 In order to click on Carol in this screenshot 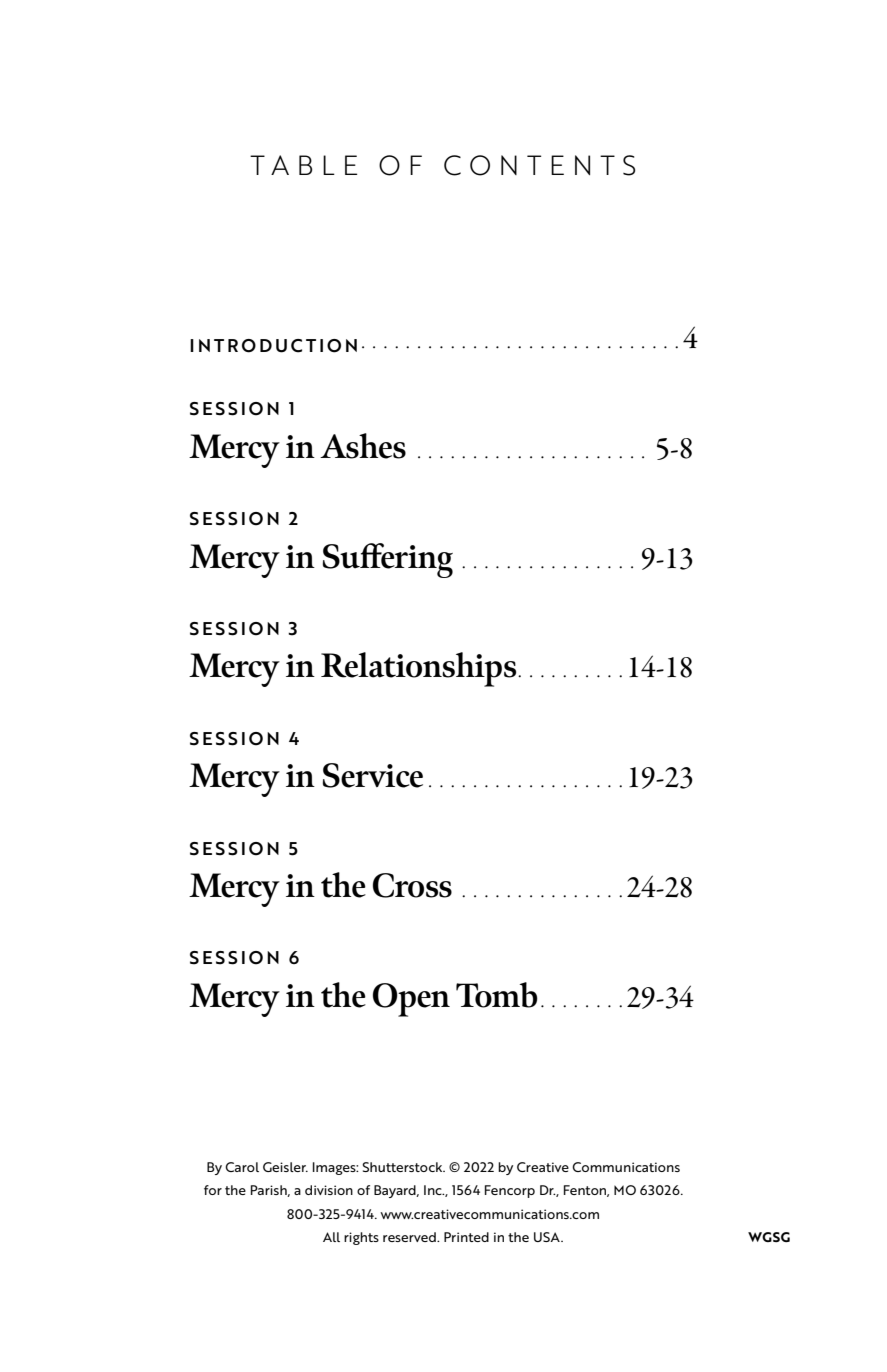, I will do `click(242, 1167)`.
